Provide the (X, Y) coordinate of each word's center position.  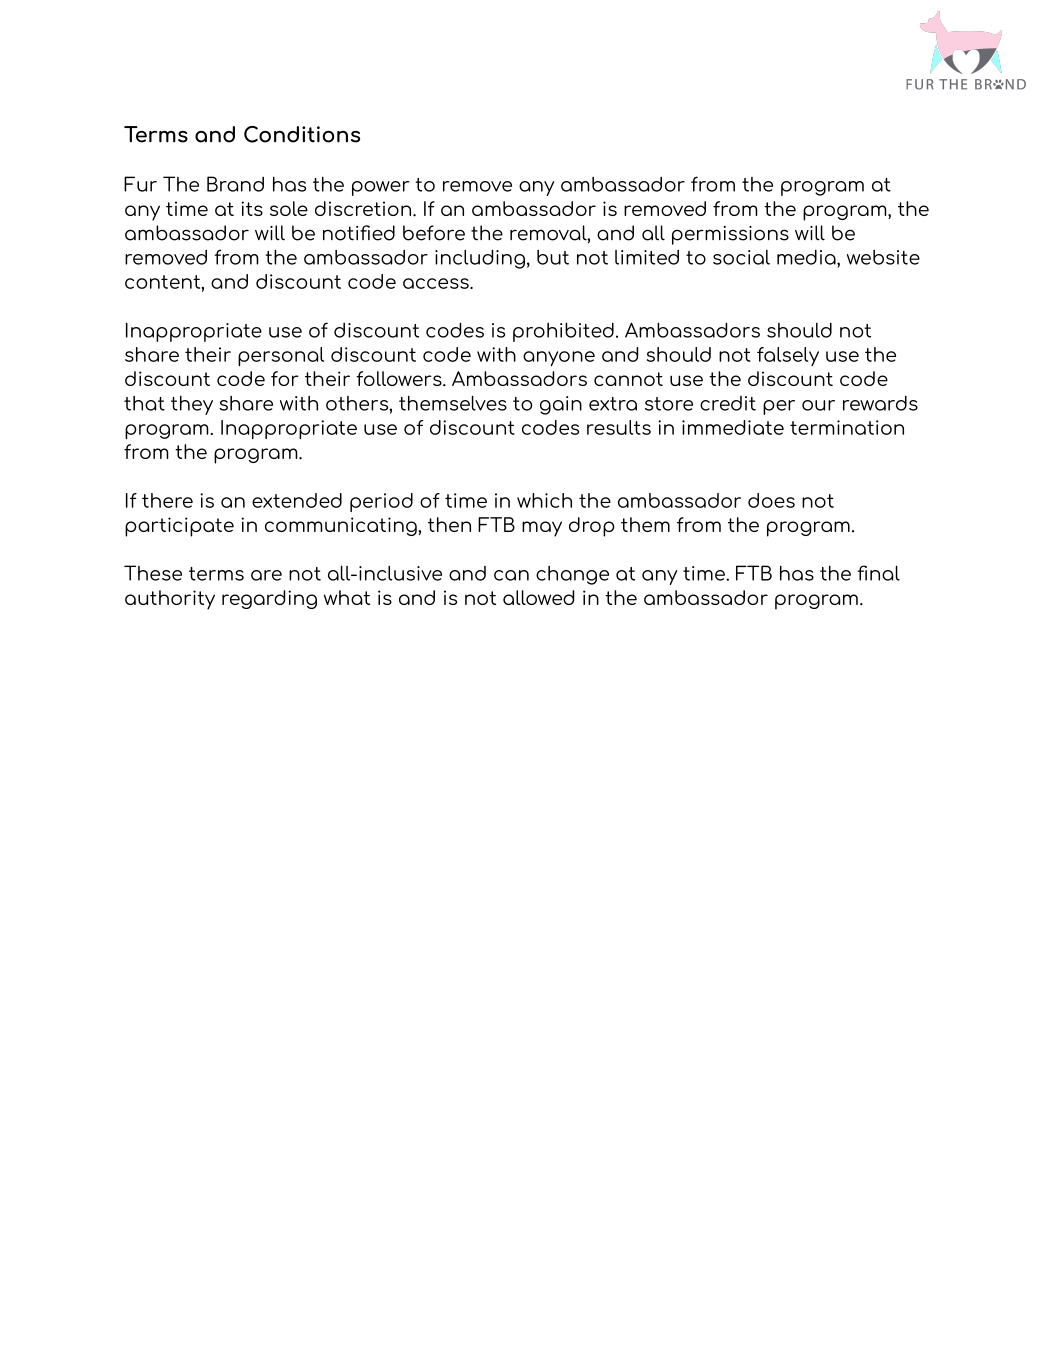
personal (281, 356)
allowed (539, 597)
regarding (269, 599)
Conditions (302, 134)
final (879, 573)
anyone (559, 358)
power (381, 188)
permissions (730, 235)
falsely (788, 356)
